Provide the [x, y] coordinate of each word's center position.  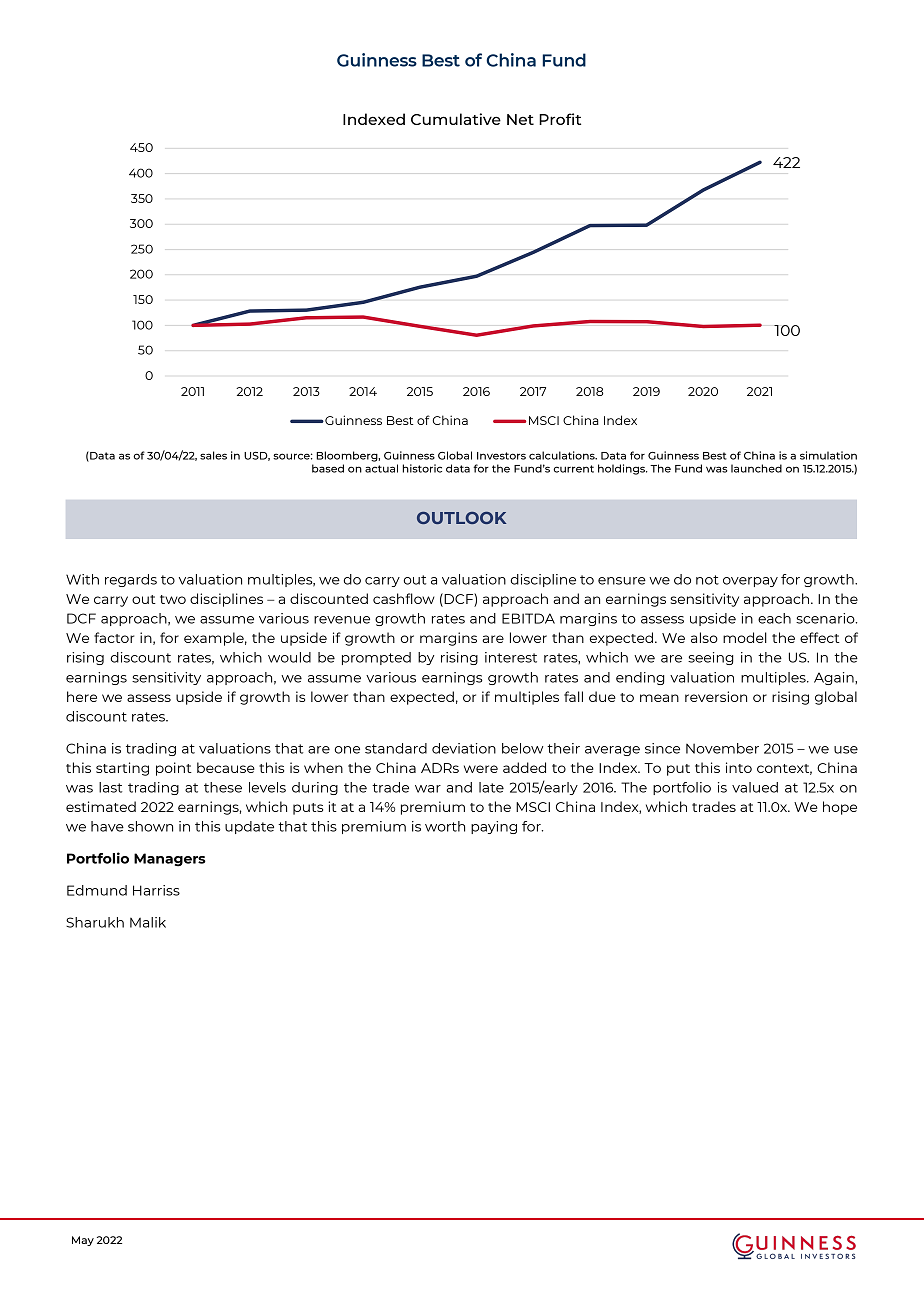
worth [445, 826]
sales [213, 455]
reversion [716, 696]
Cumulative [456, 119]
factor [114, 637]
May [83, 1241]
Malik [148, 922]
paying [494, 827]
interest [511, 657]
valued [755, 787]
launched [756, 468]
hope [840, 808]
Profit [560, 119]
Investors [501, 456]
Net [520, 119]
